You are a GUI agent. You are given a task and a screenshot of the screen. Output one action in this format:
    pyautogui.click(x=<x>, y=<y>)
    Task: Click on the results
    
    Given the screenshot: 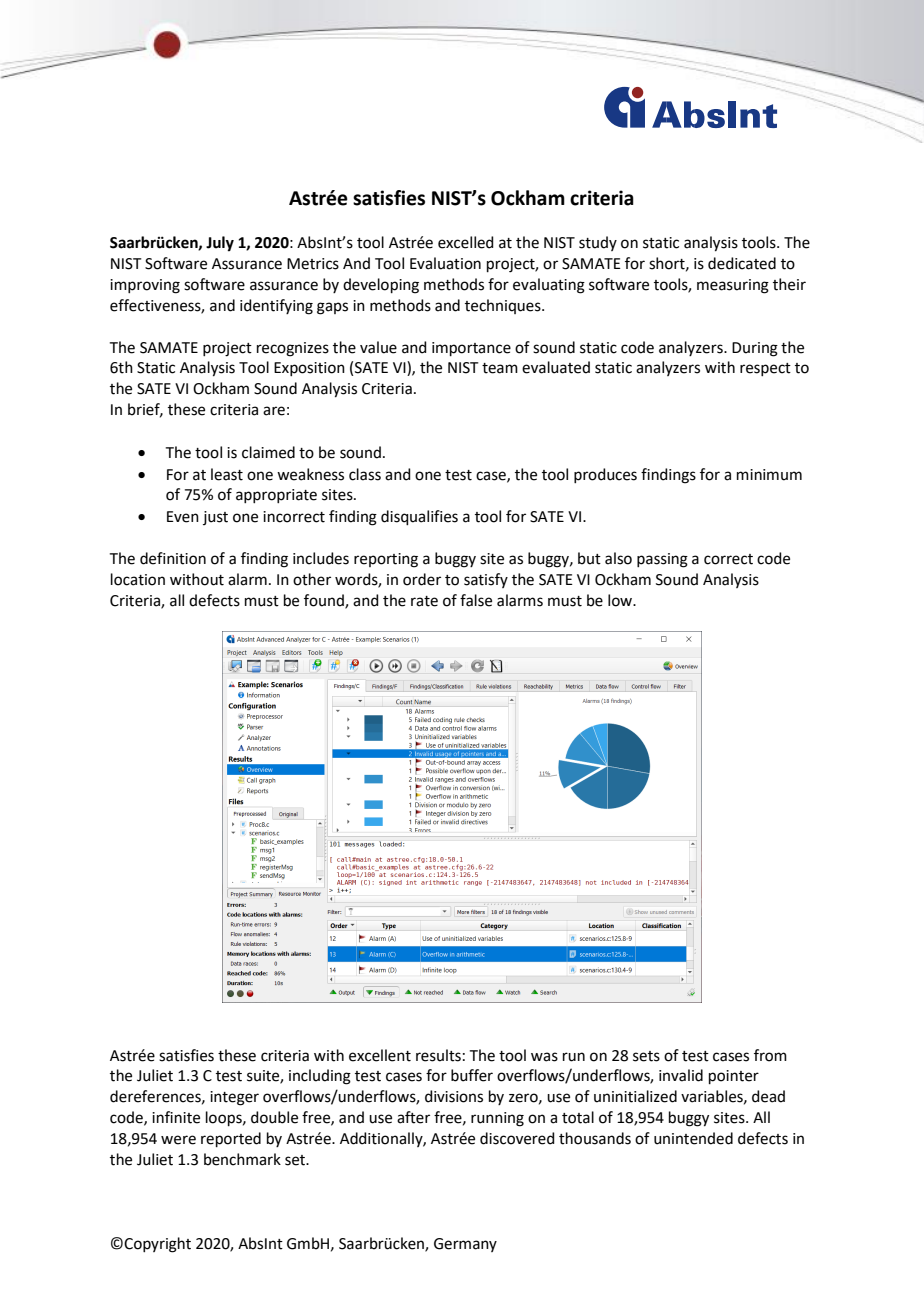 What is the action you would take?
    pyautogui.click(x=438, y=1055)
